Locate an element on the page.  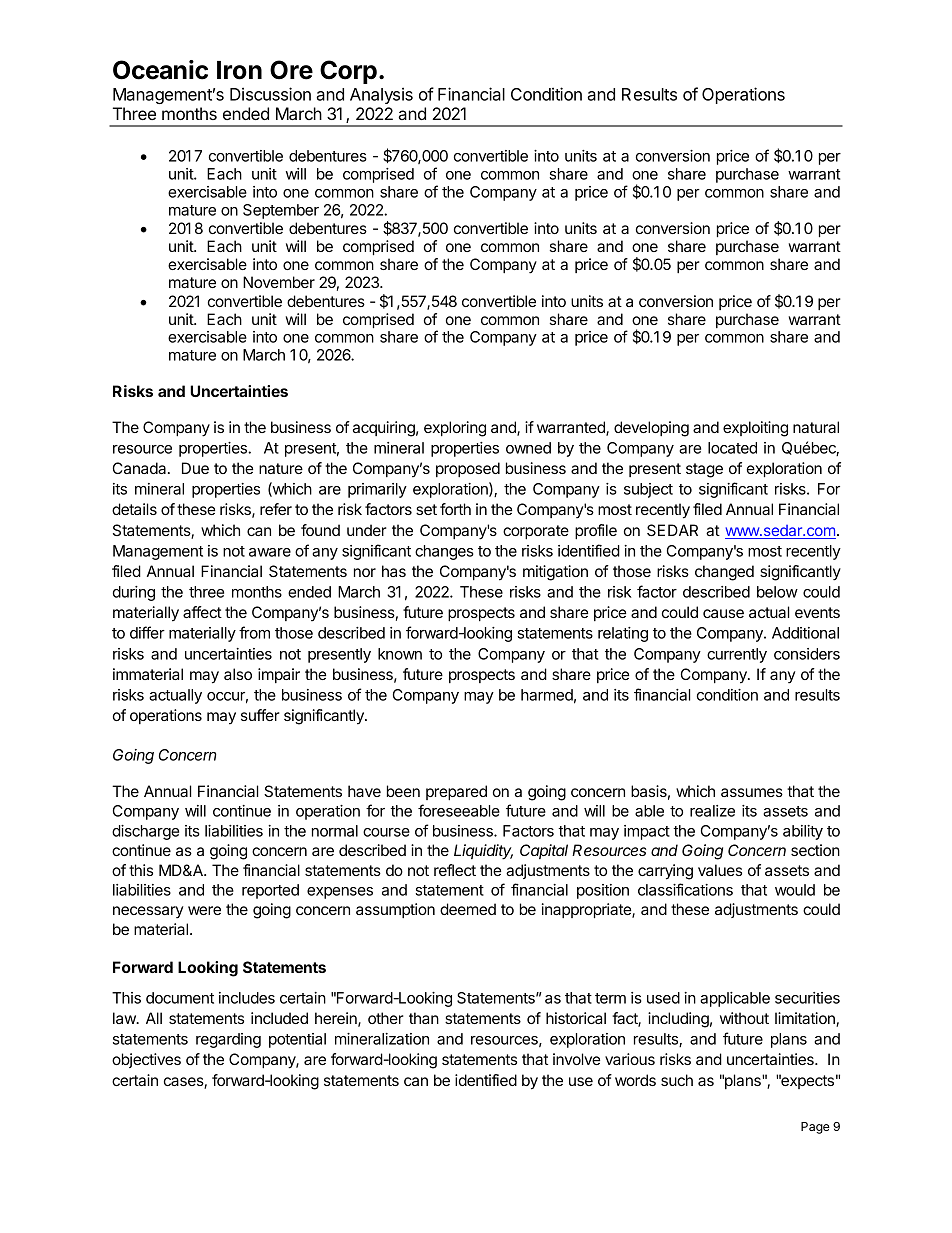
exploring is located at coordinates (455, 429).
